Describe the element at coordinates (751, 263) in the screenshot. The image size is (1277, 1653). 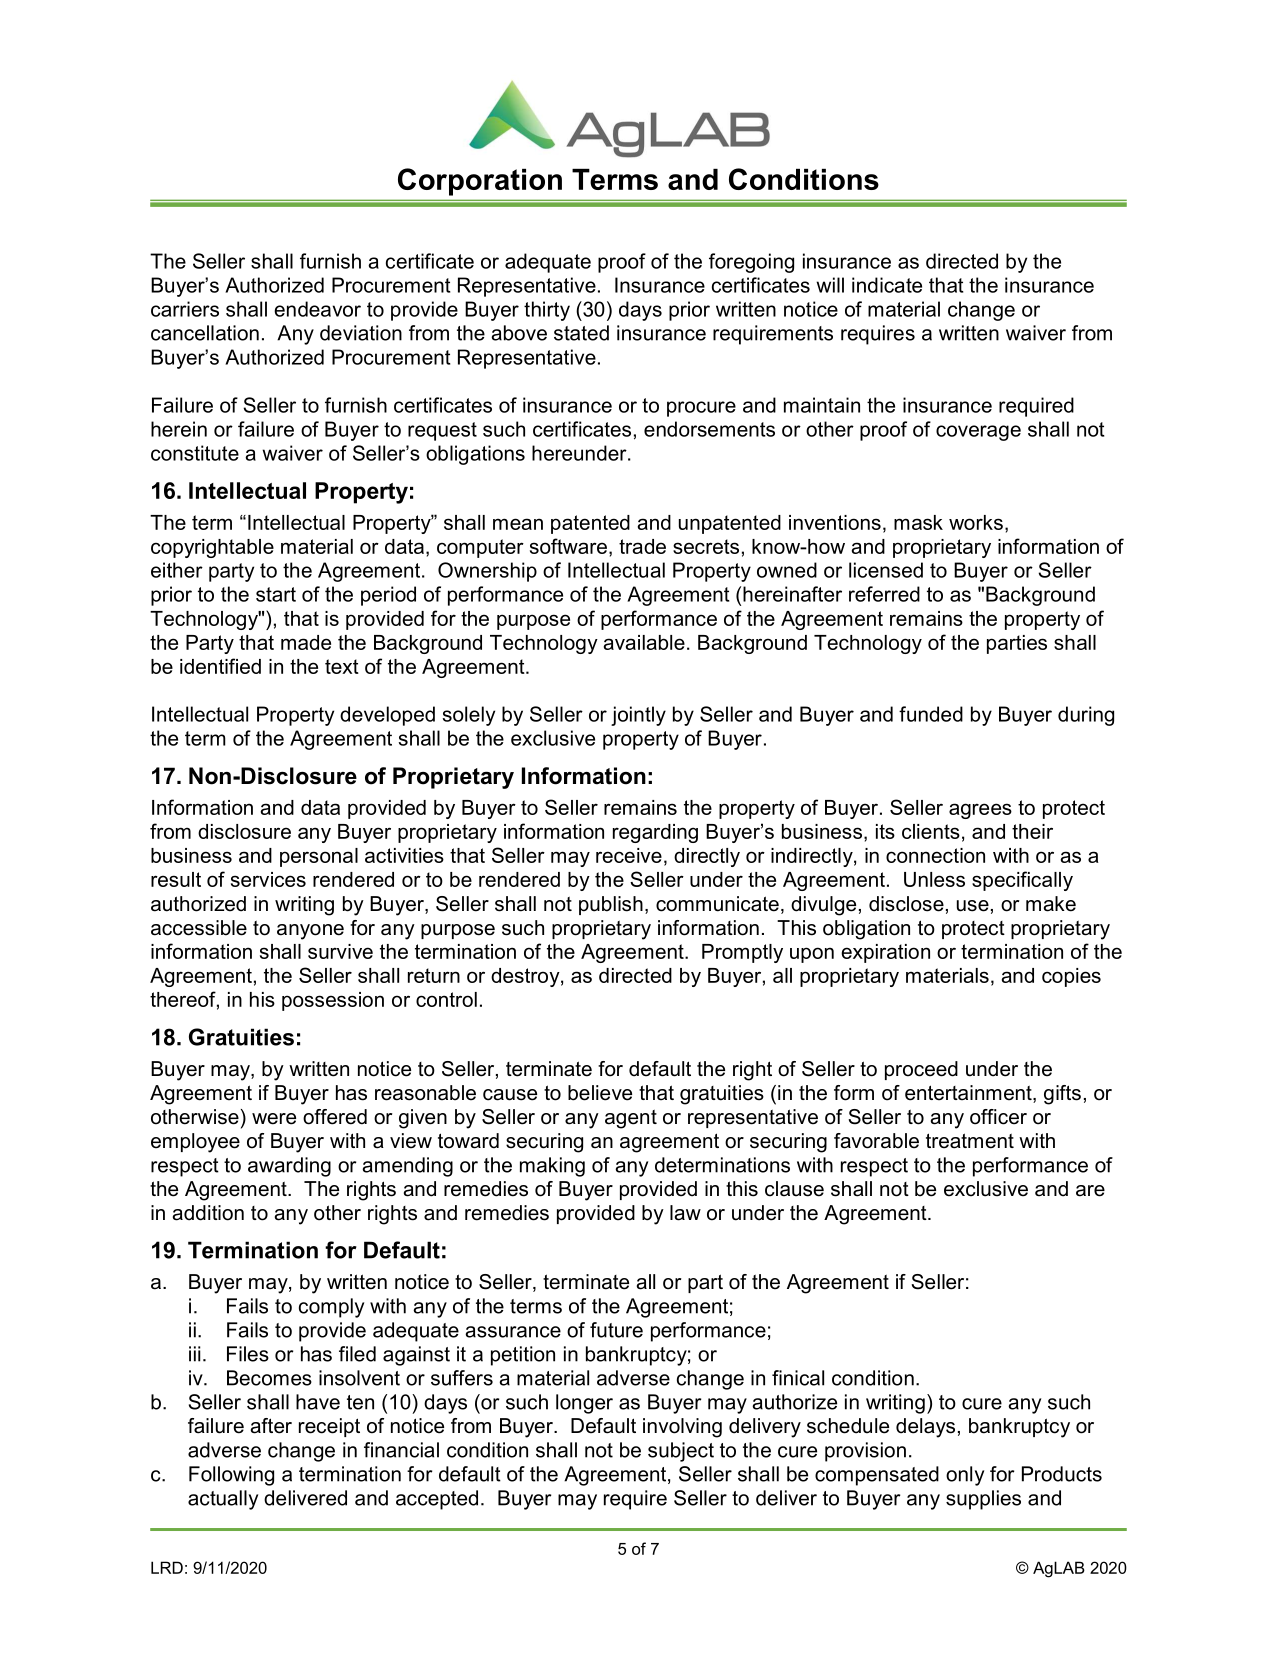
I see `foregoing` at that location.
